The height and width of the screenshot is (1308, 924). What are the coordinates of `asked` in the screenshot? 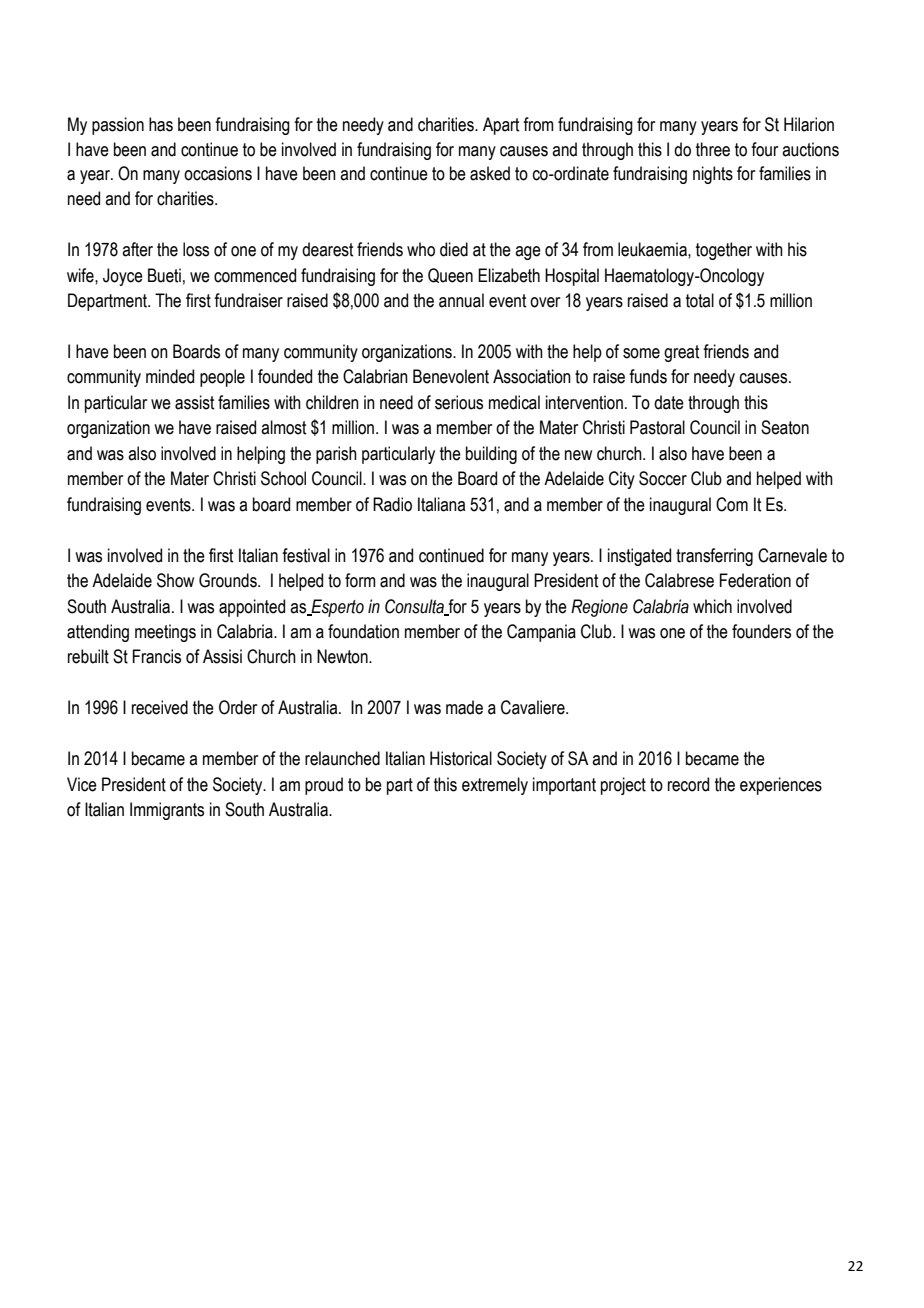 It's located at (490, 173).
